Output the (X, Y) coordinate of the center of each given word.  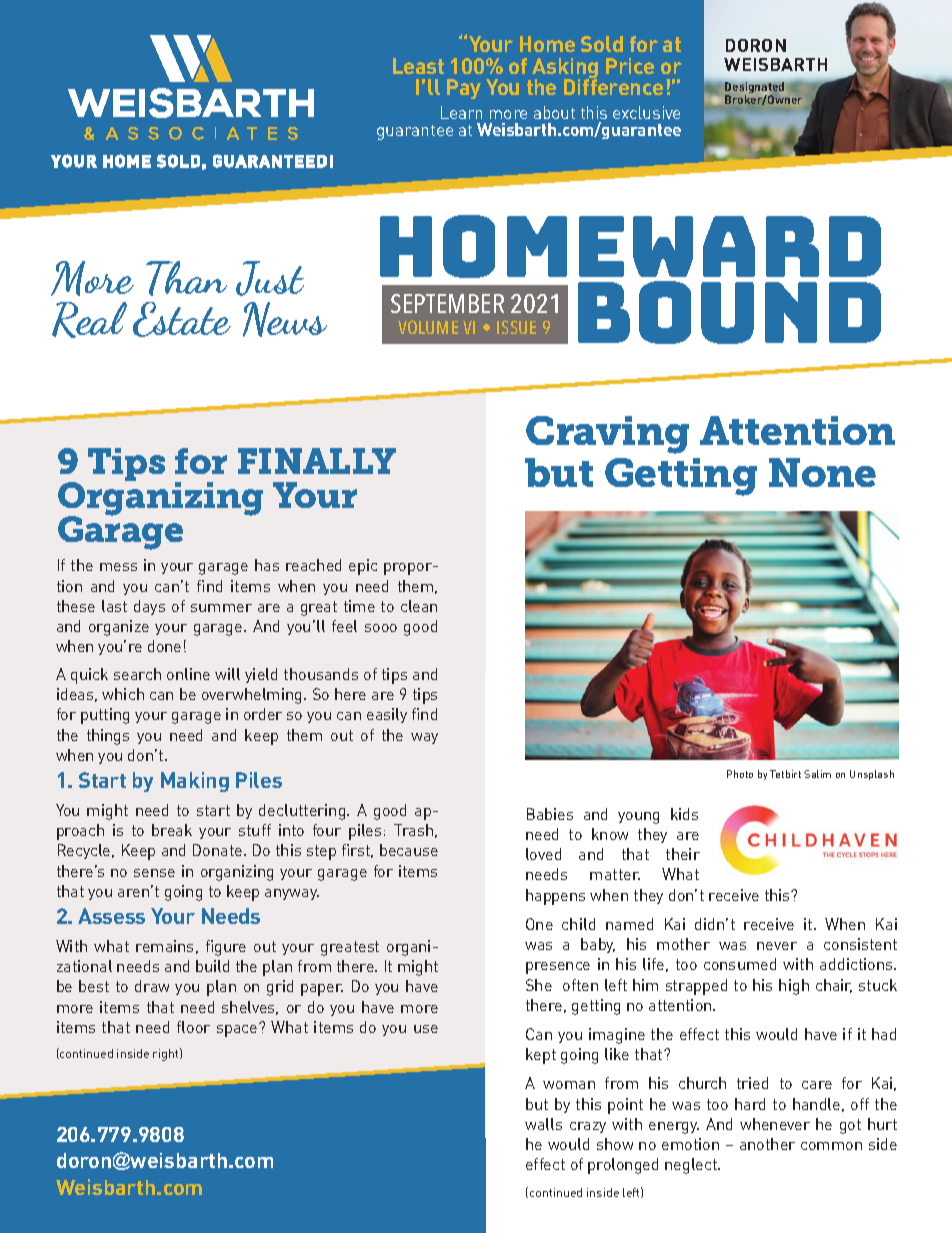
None (822, 472)
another (767, 1144)
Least (418, 66)
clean (419, 606)
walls (543, 1124)
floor (193, 1027)
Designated (754, 89)
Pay (464, 89)
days (149, 607)
